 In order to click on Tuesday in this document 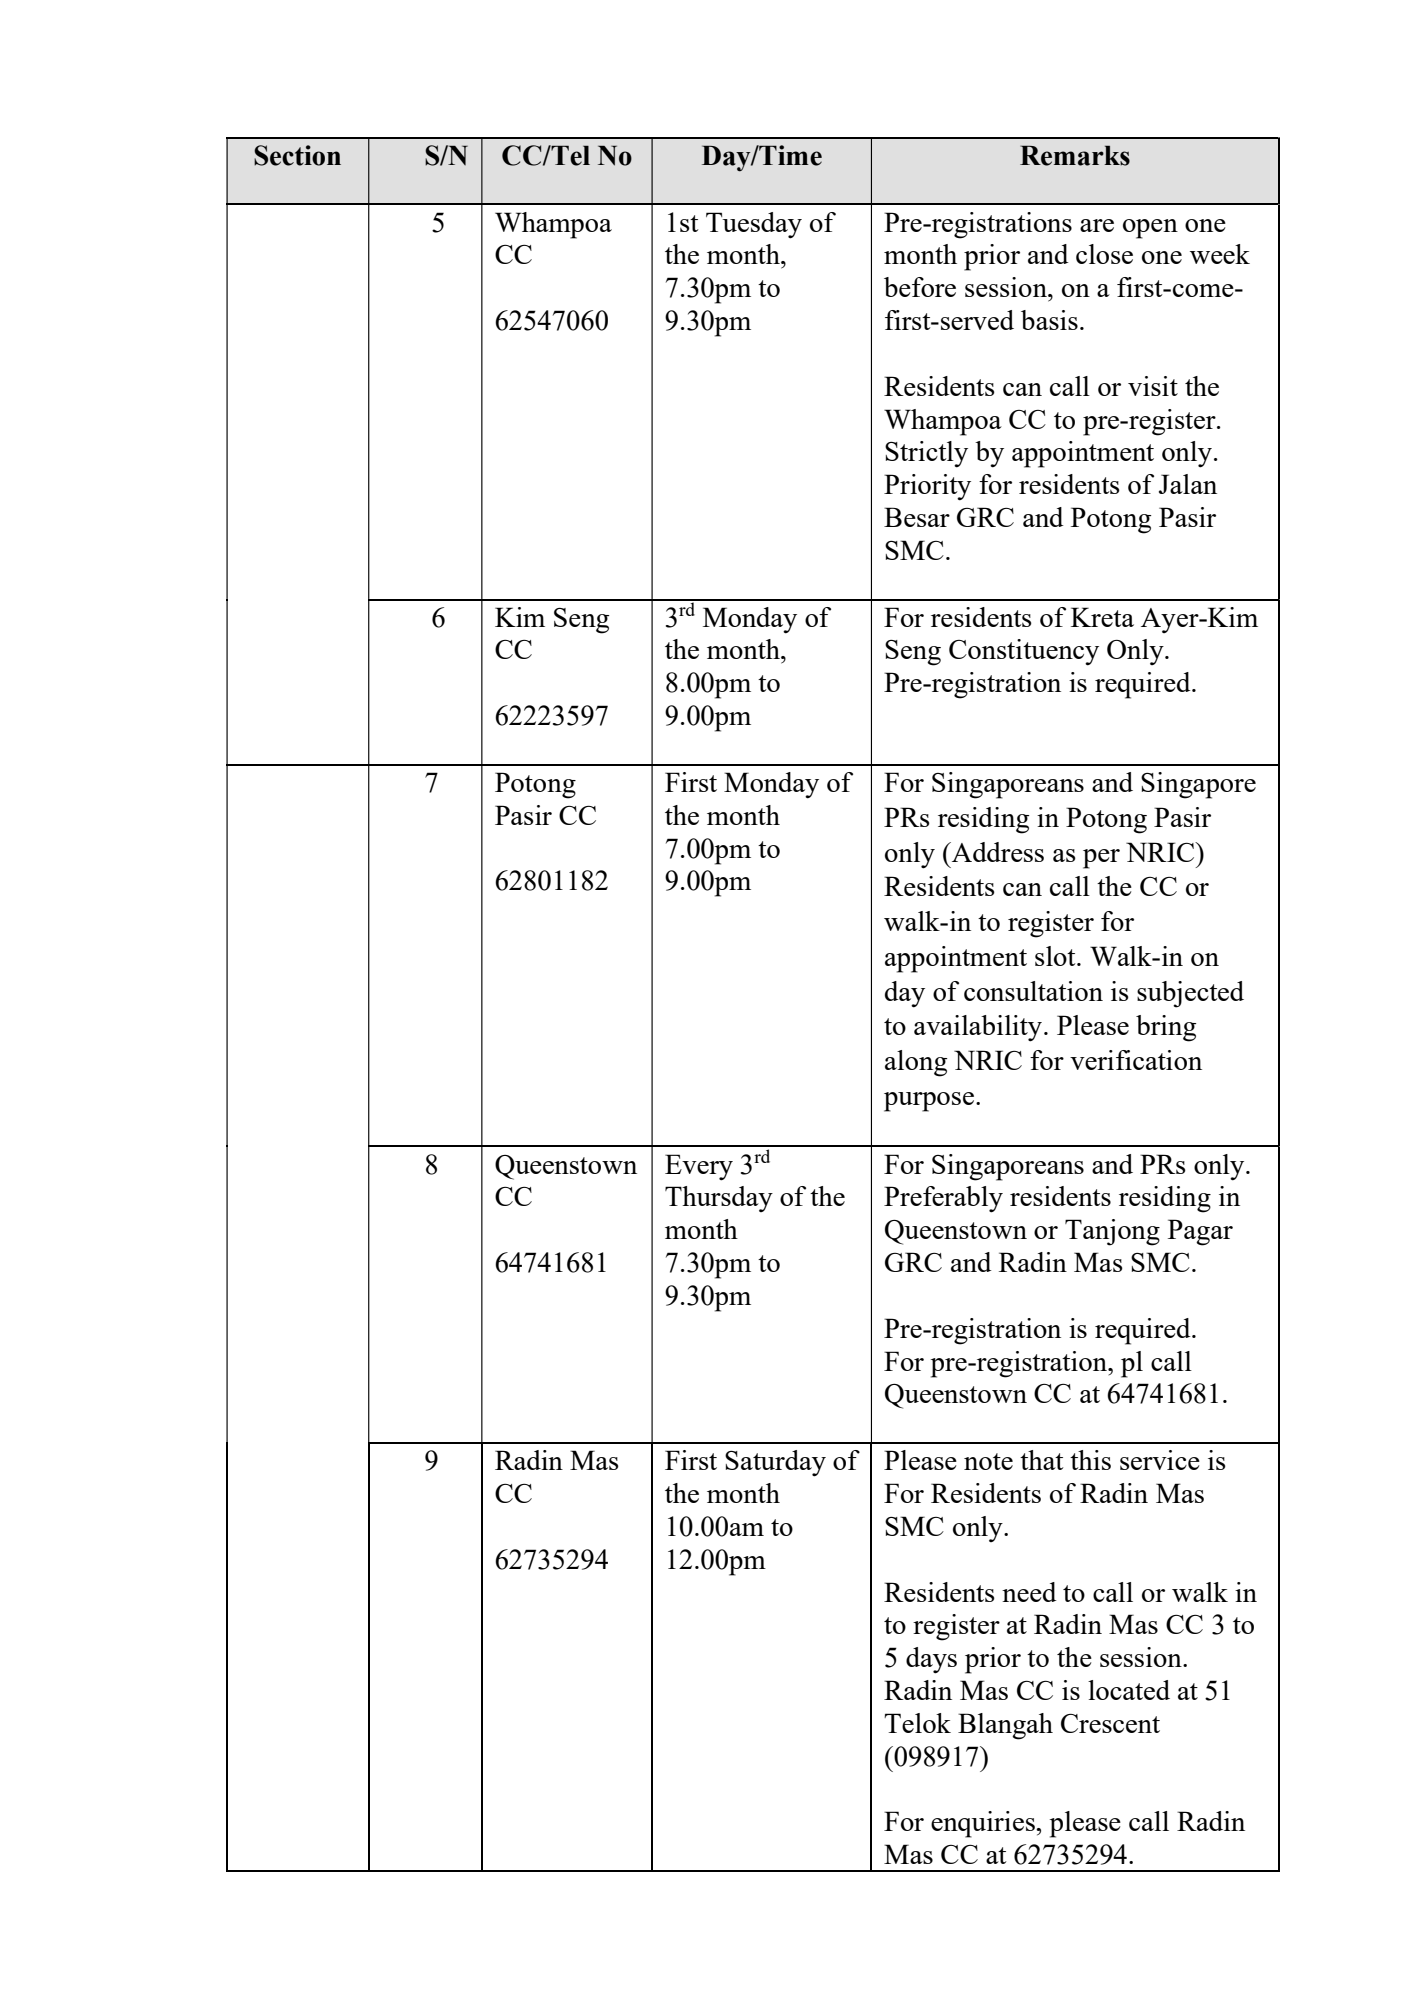, I will do `click(754, 225)`.
